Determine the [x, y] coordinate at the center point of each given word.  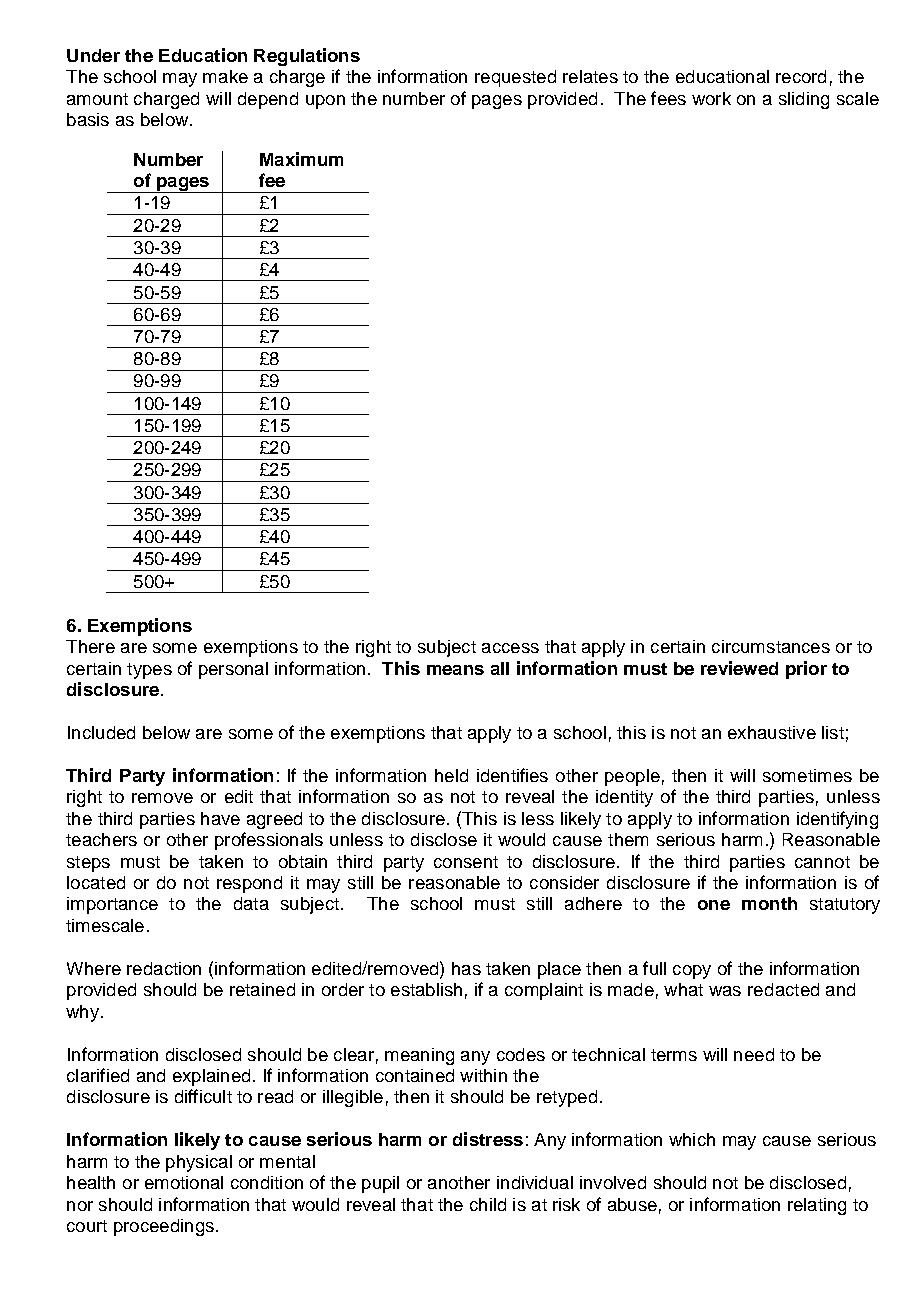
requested [515, 78]
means [455, 670]
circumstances [771, 646]
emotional [184, 1182]
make [225, 76]
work [711, 98]
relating [817, 1206]
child [488, 1204]
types [149, 671]
